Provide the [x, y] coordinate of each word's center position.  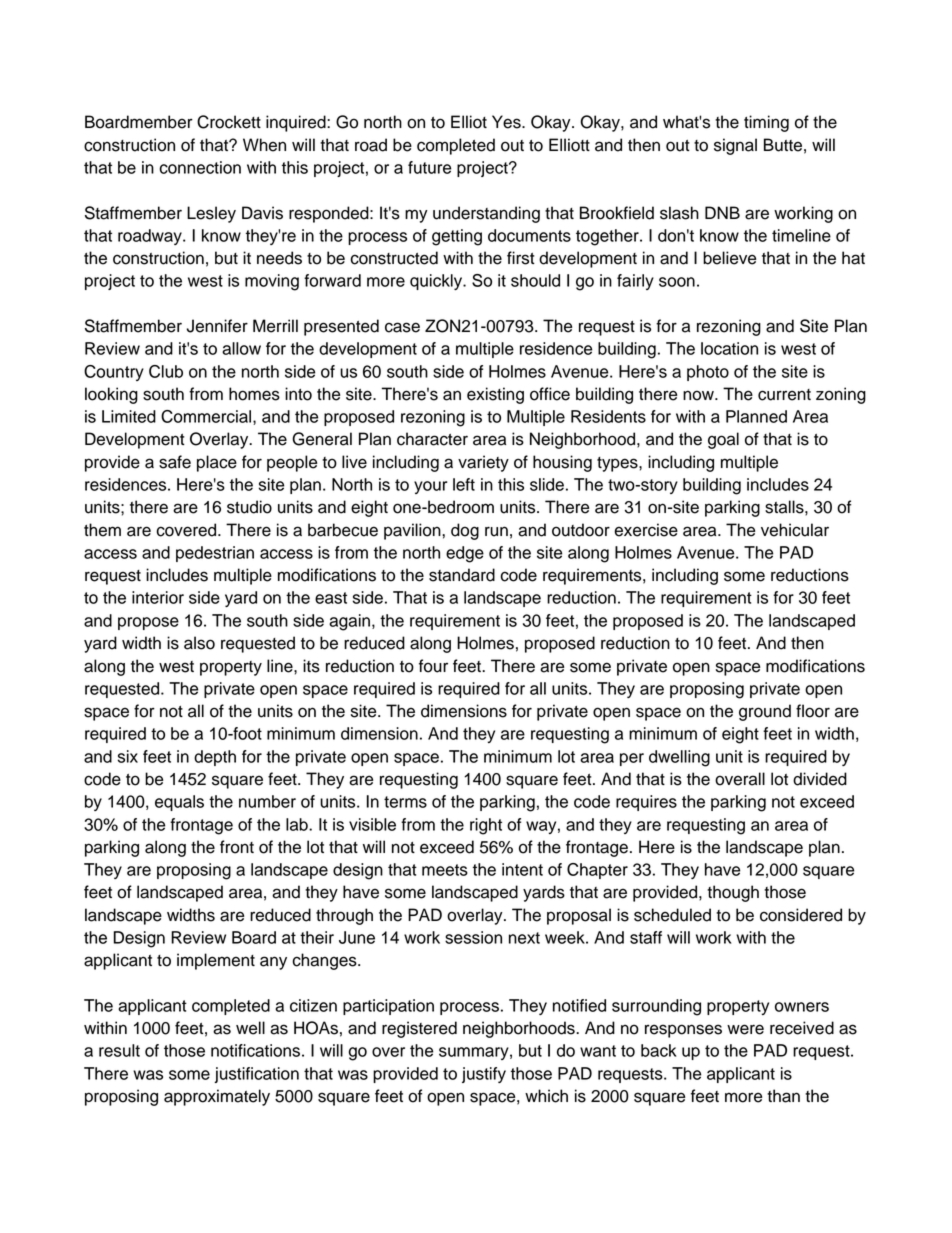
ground [765, 712]
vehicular [795, 530]
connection [200, 167]
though [733, 893]
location [729, 348]
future [429, 167]
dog [465, 531]
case [402, 327]
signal [735, 146]
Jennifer [217, 326]
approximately [217, 1097]
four [433, 666]
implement [216, 961]
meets [445, 870]
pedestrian [215, 554]
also [199, 643]
